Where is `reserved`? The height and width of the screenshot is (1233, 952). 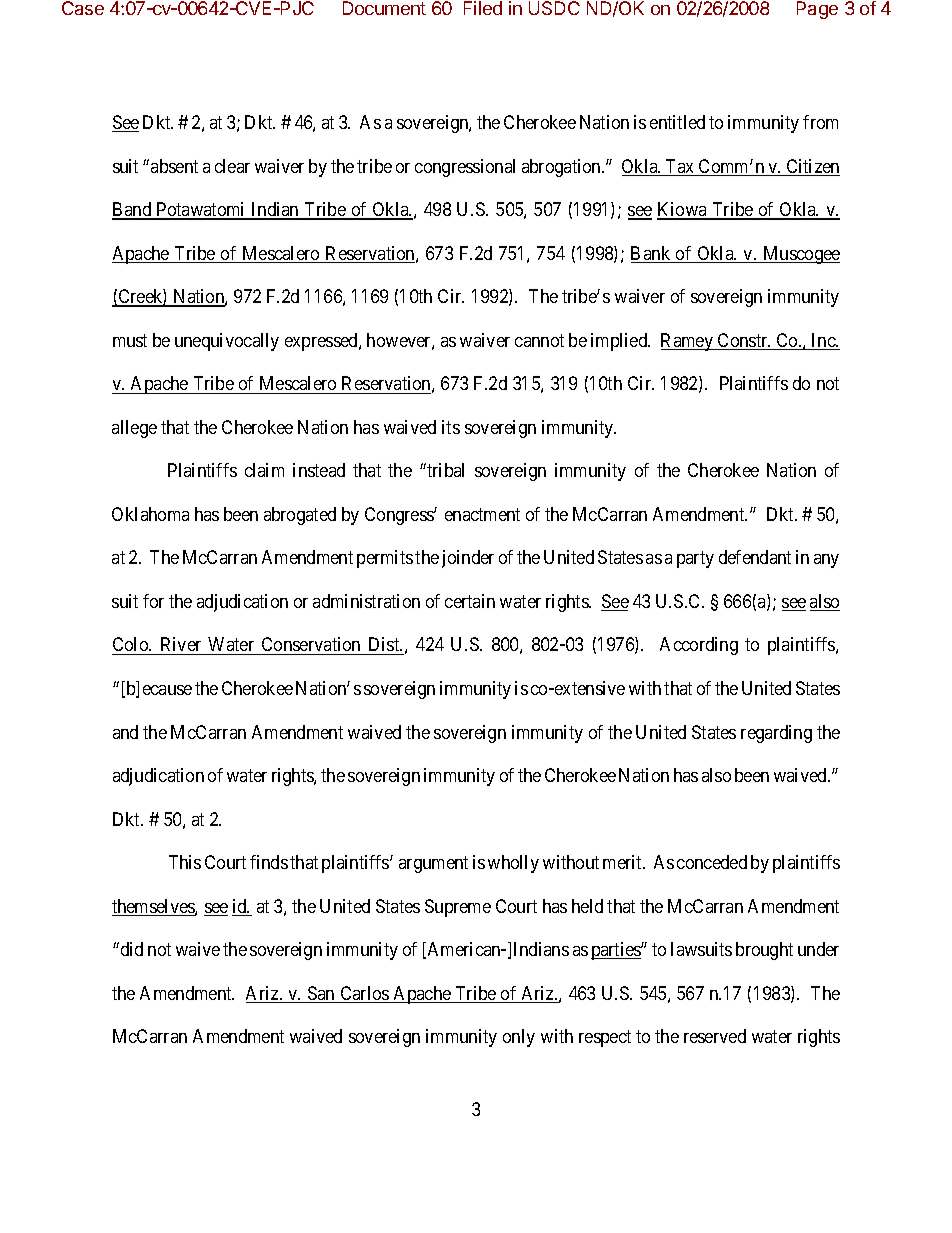
reserved is located at coordinates (715, 1036).
